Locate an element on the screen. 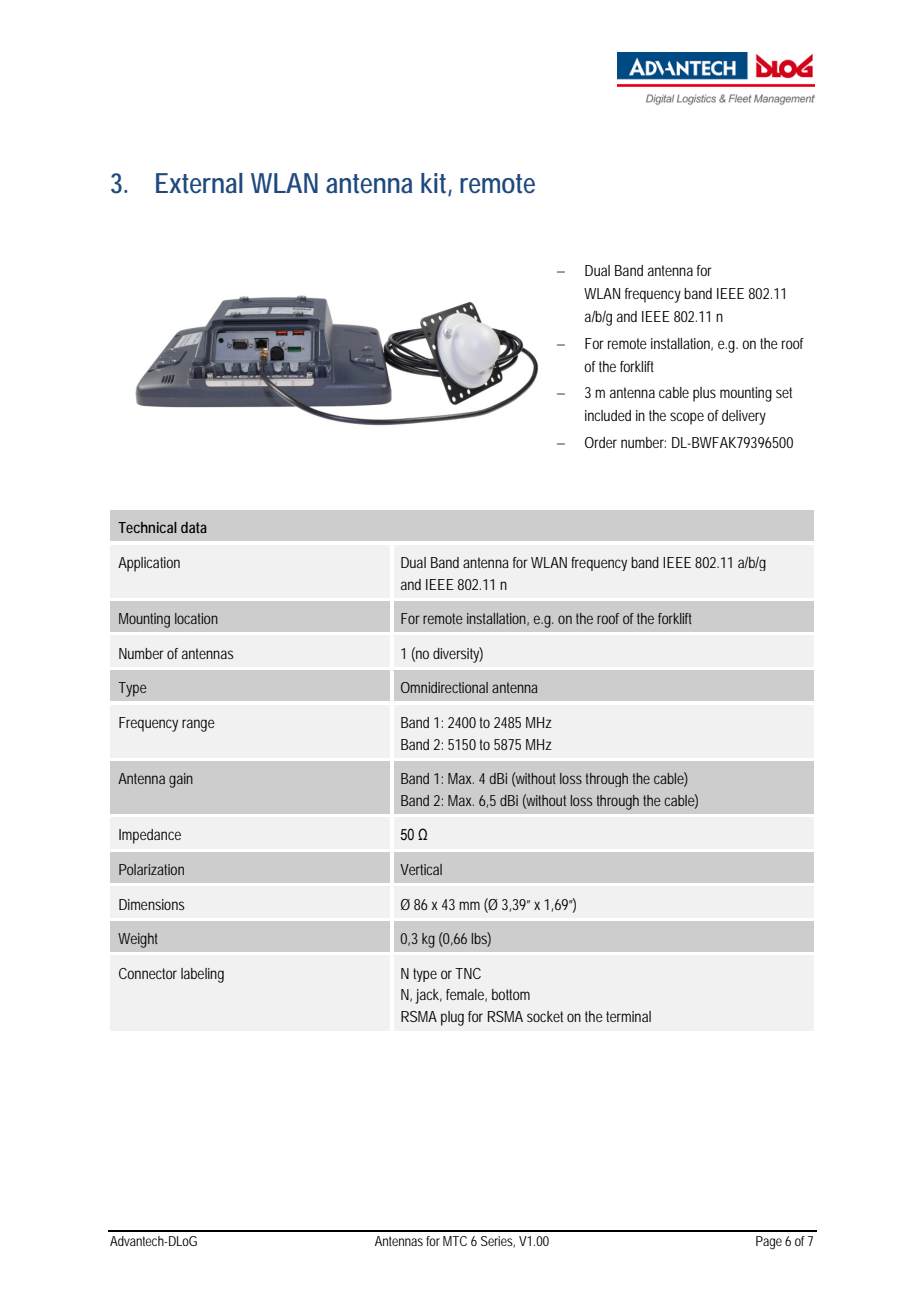 This screenshot has width=924, height=1308. data is located at coordinates (194, 527).
